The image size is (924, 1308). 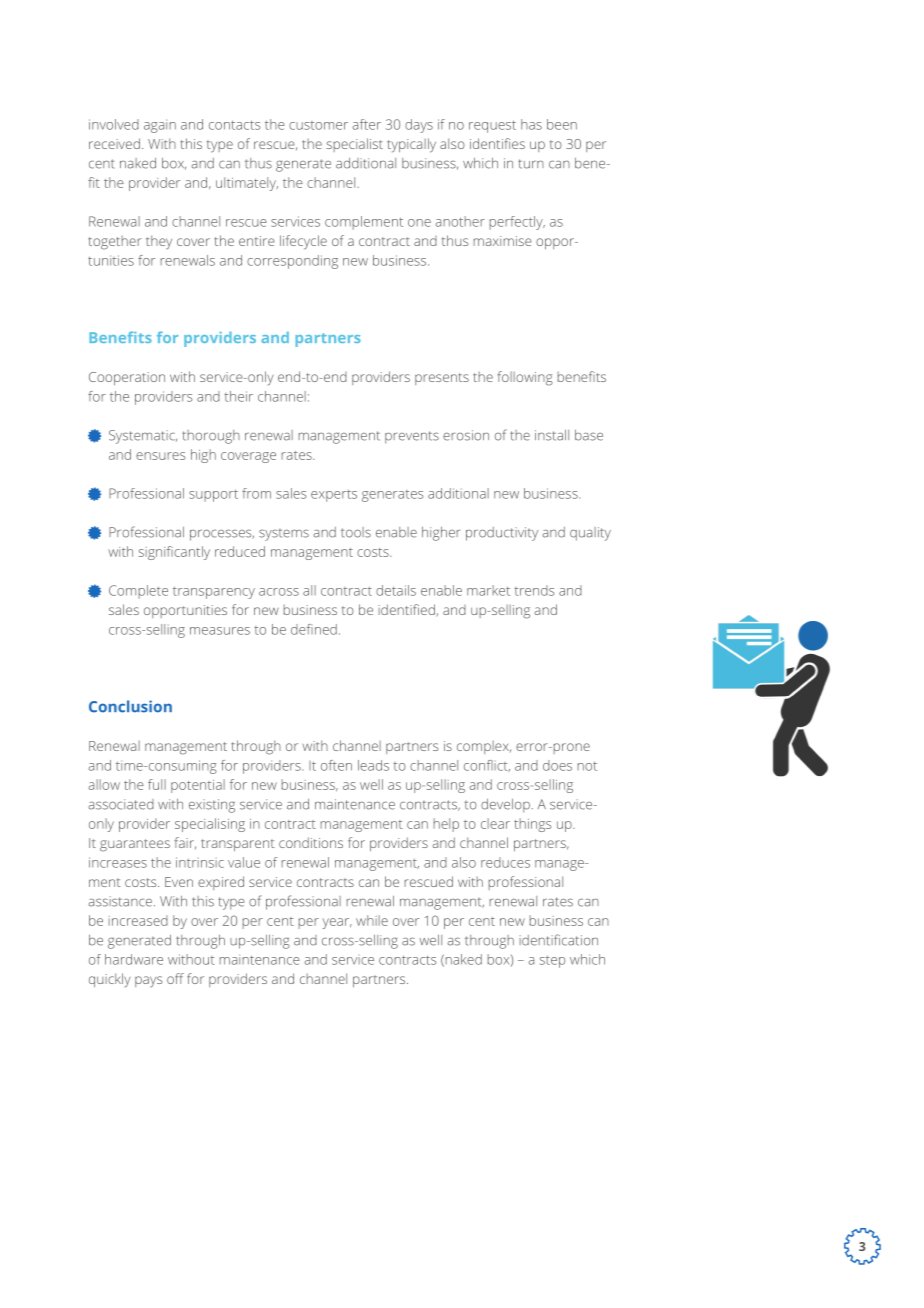 What do you see at coordinates (354, 145) in the page?
I see `specialist` at bounding box center [354, 145].
